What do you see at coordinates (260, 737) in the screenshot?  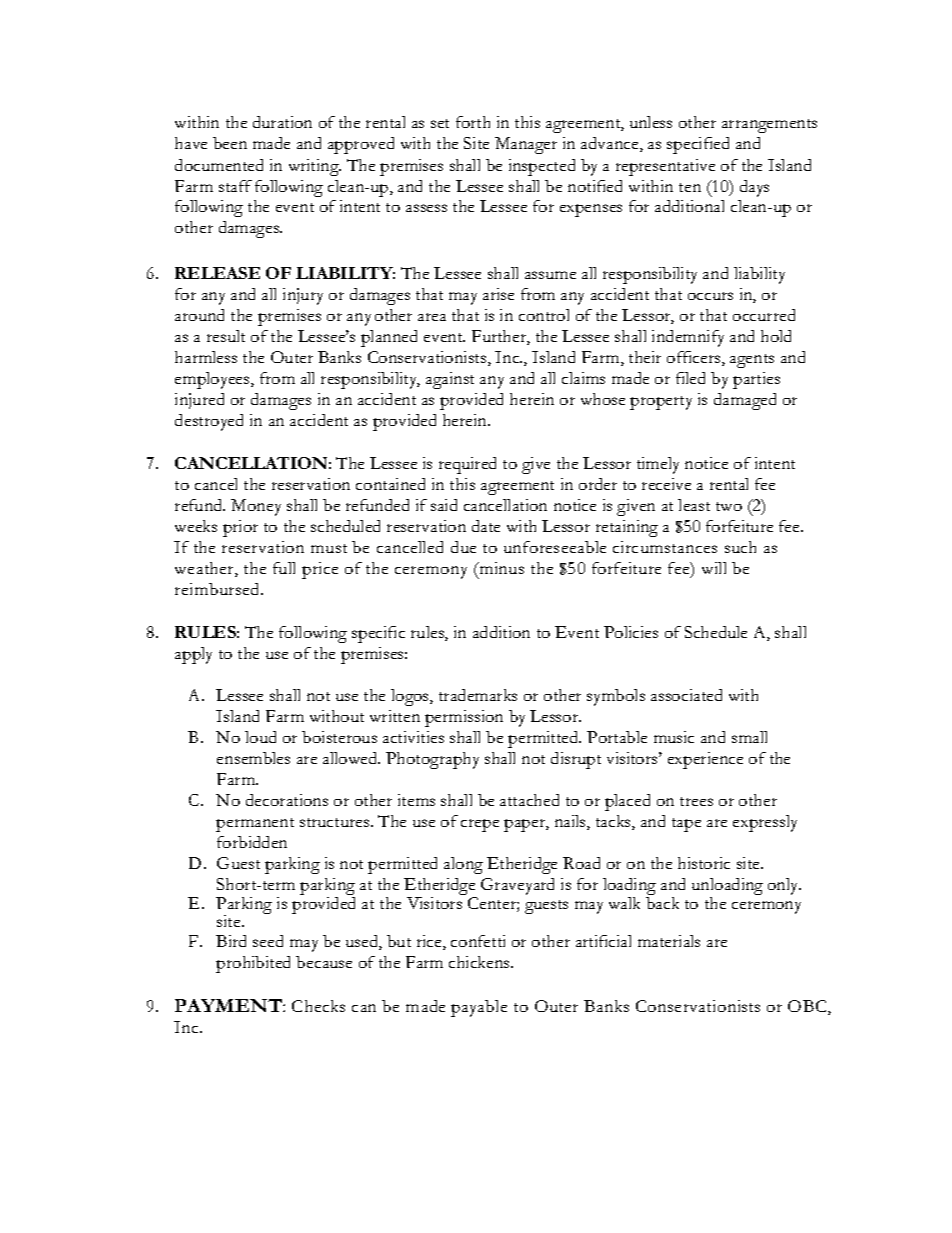 I see `loud` at bounding box center [260, 737].
